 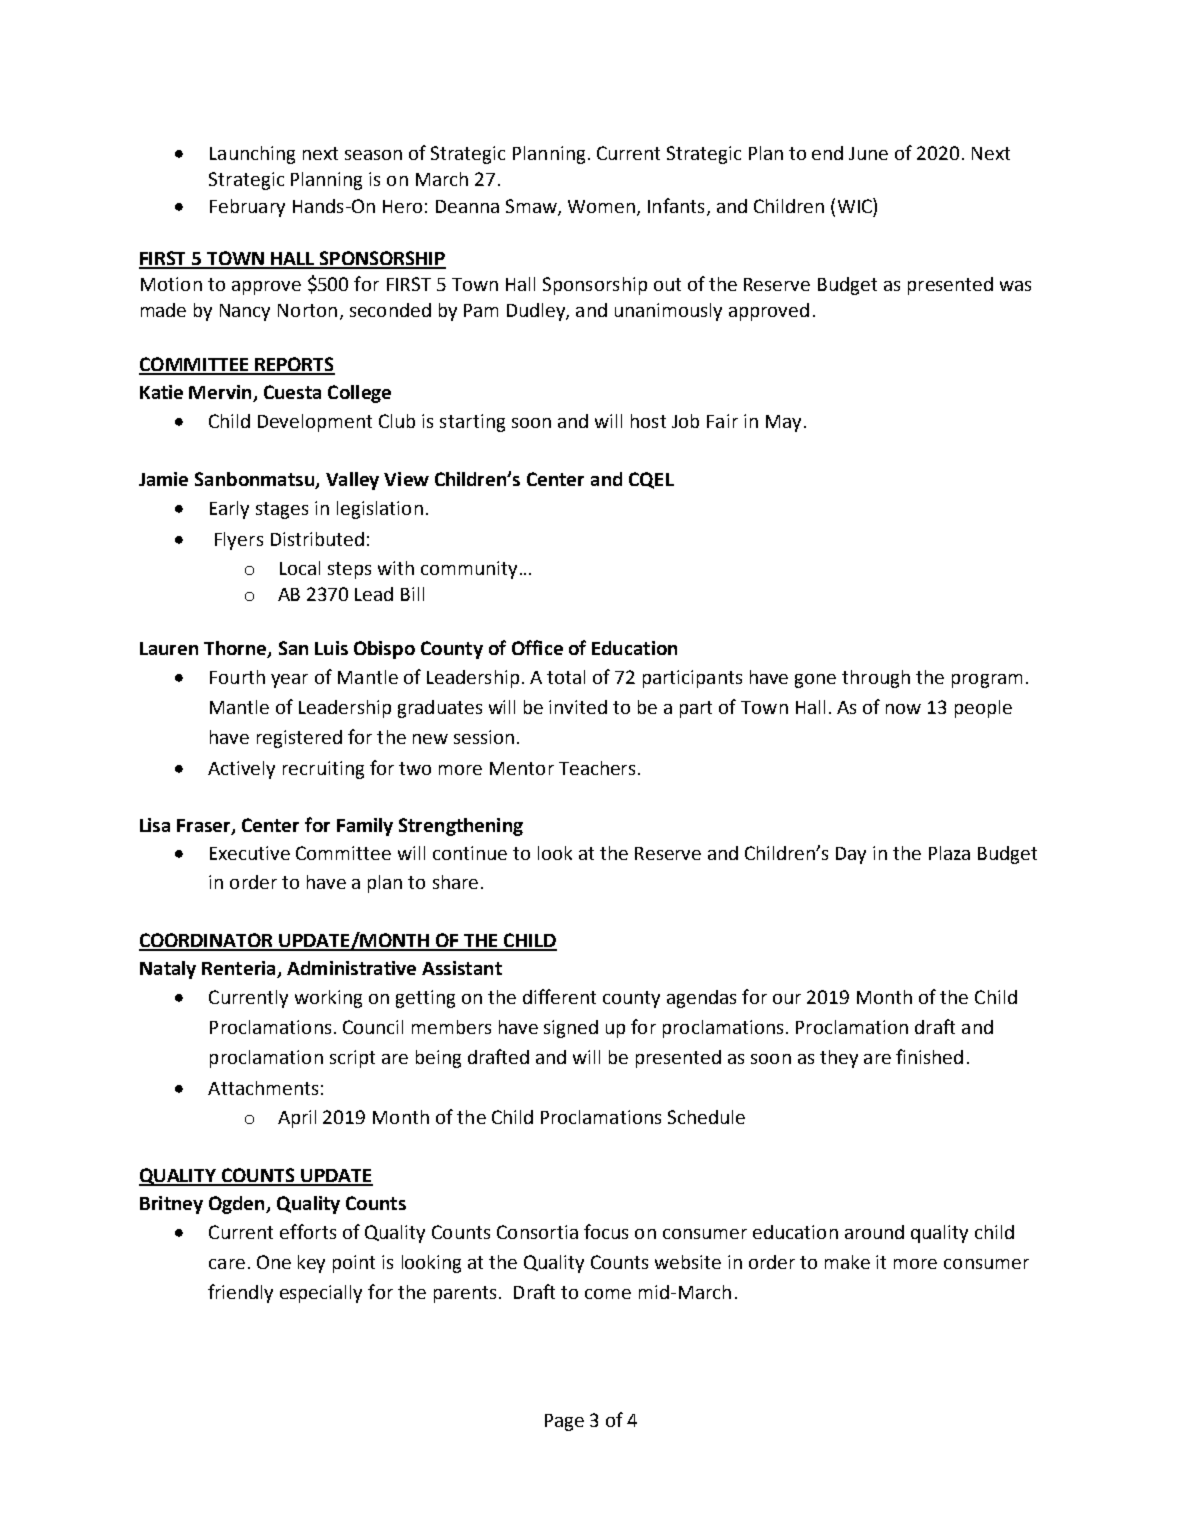 What do you see at coordinates (601, 206) in the screenshot?
I see `Women` at bounding box center [601, 206].
